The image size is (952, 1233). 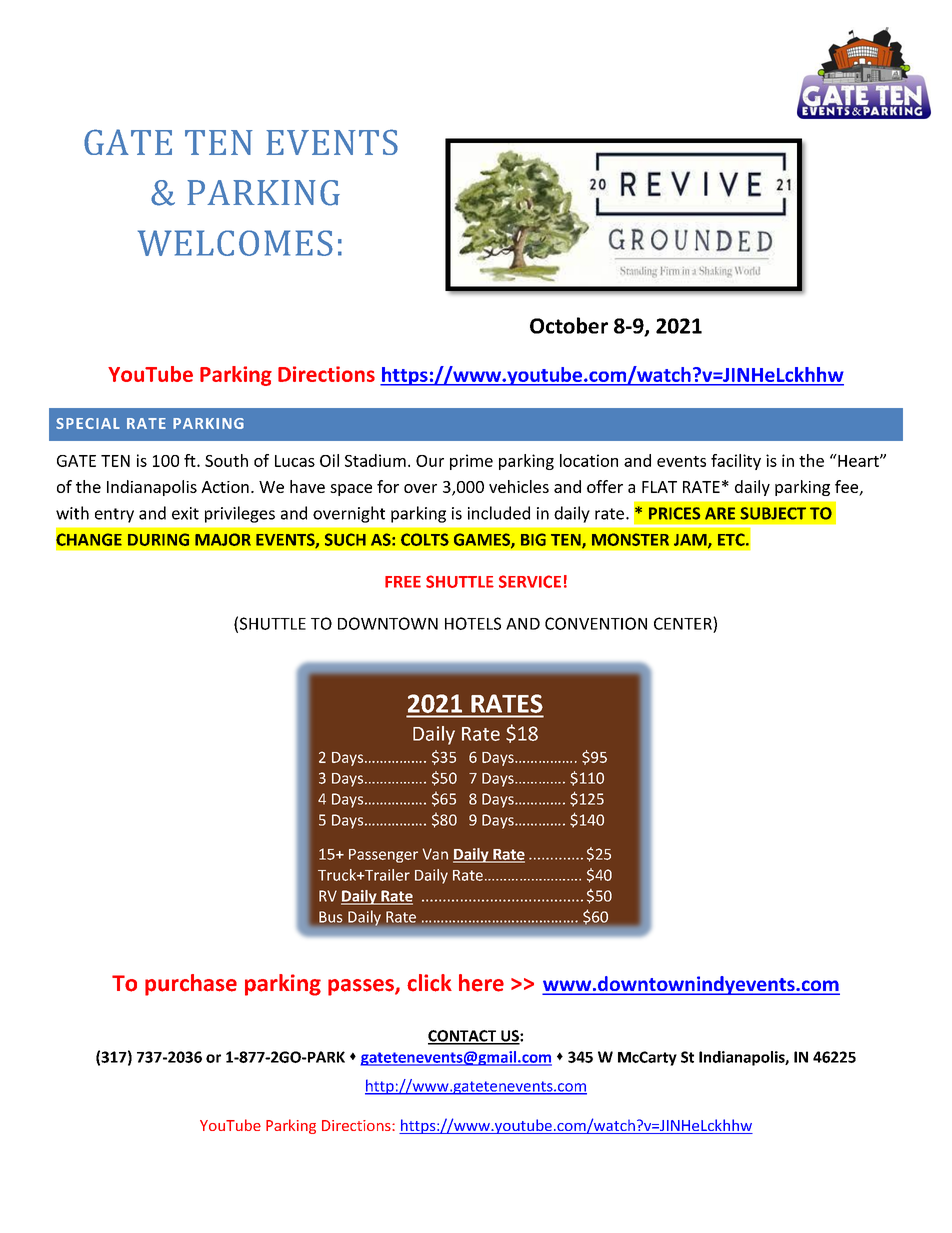 What do you see at coordinates (430, 461) in the screenshot?
I see `Our` at bounding box center [430, 461].
